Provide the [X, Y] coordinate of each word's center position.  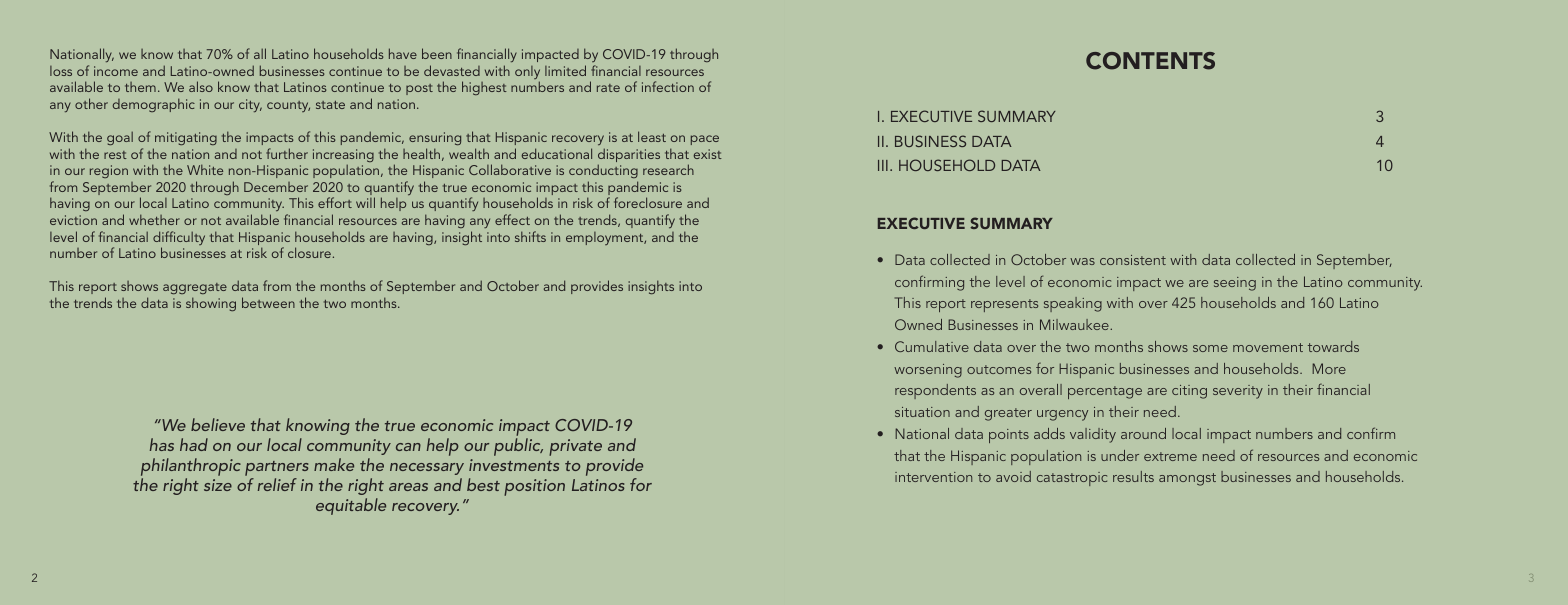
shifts [530, 236]
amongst [1187, 479]
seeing [1235, 284]
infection [668, 86]
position [534, 487]
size [218, 485]
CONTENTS [1150, 61]
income [116, 71]
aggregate [195, 290]
